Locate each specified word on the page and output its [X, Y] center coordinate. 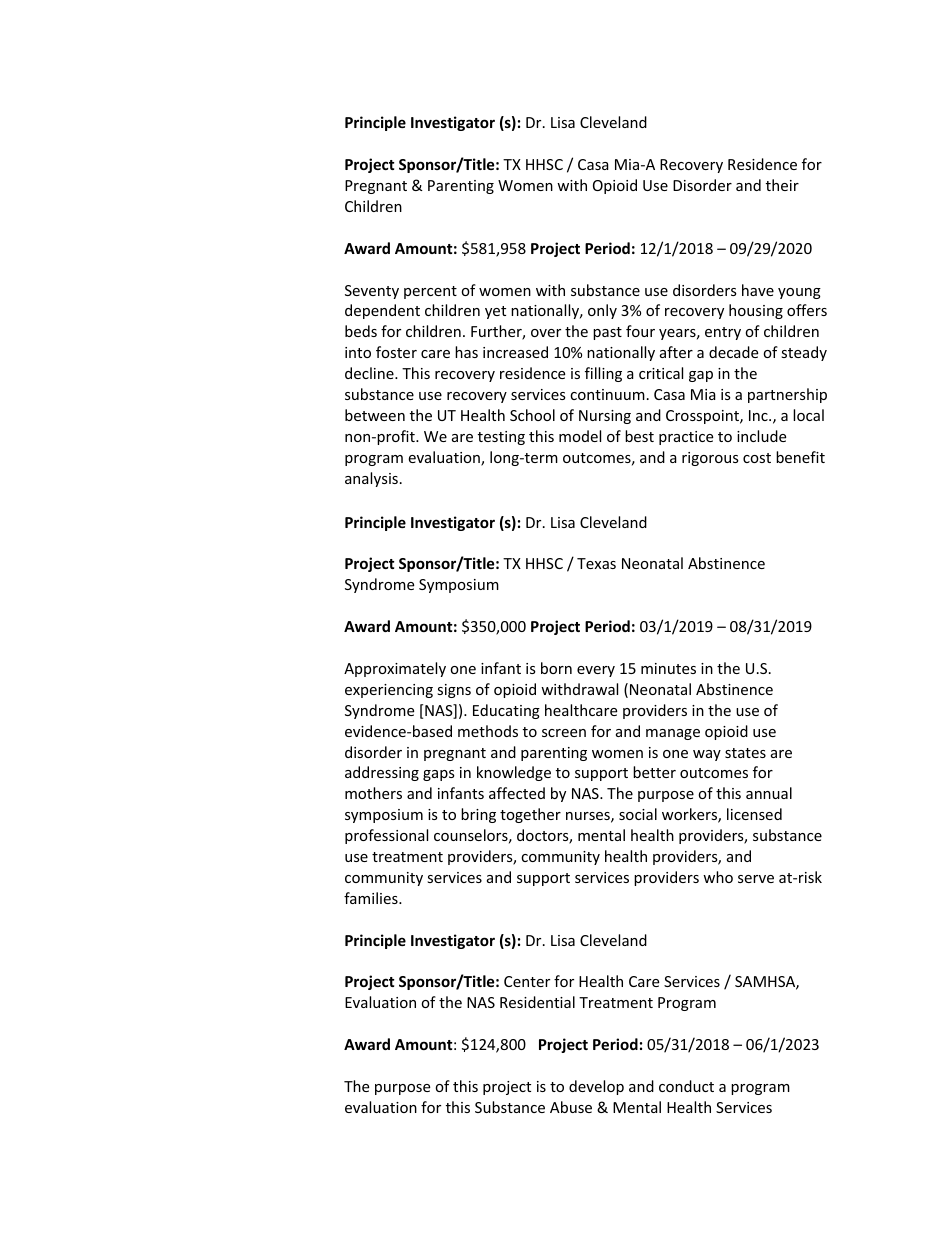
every [596, 671]
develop [596, 1087]
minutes [668, 668]
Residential [537, 1002]
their [782, 185]
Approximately [395, 669]
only [602, 311]
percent [430, 292]
